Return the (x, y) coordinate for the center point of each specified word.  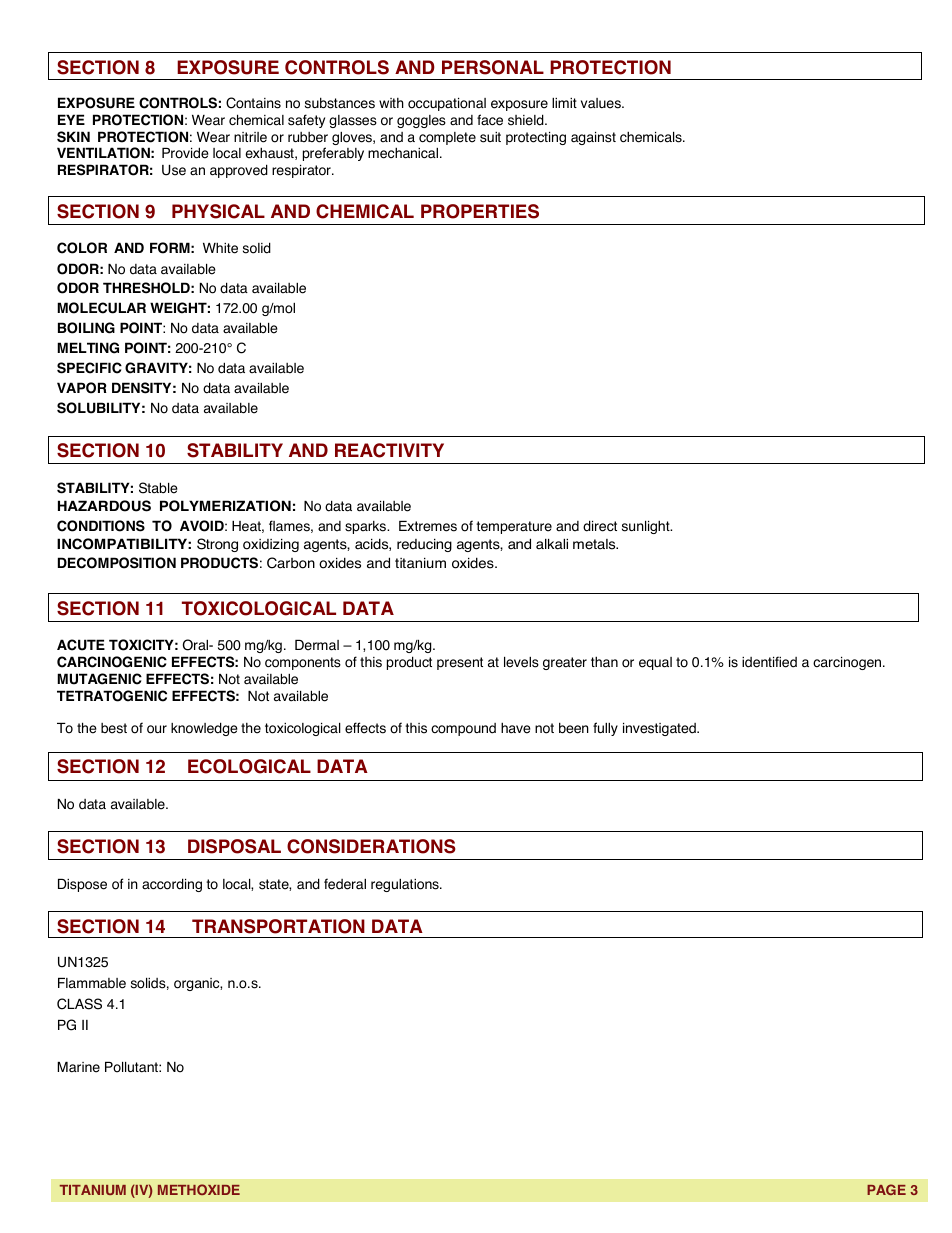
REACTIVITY (389, 450)
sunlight (647, 527)
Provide (185, 153)
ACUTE (81, 645)
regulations (406, 885)
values (602, 103)
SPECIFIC (89, 368)
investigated (660, 729)
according (172, 885)
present (460, 663)
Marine (78, 1067)
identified (769, 662)
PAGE (886, 1189)
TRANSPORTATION (278, 926)
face (490, 120)
